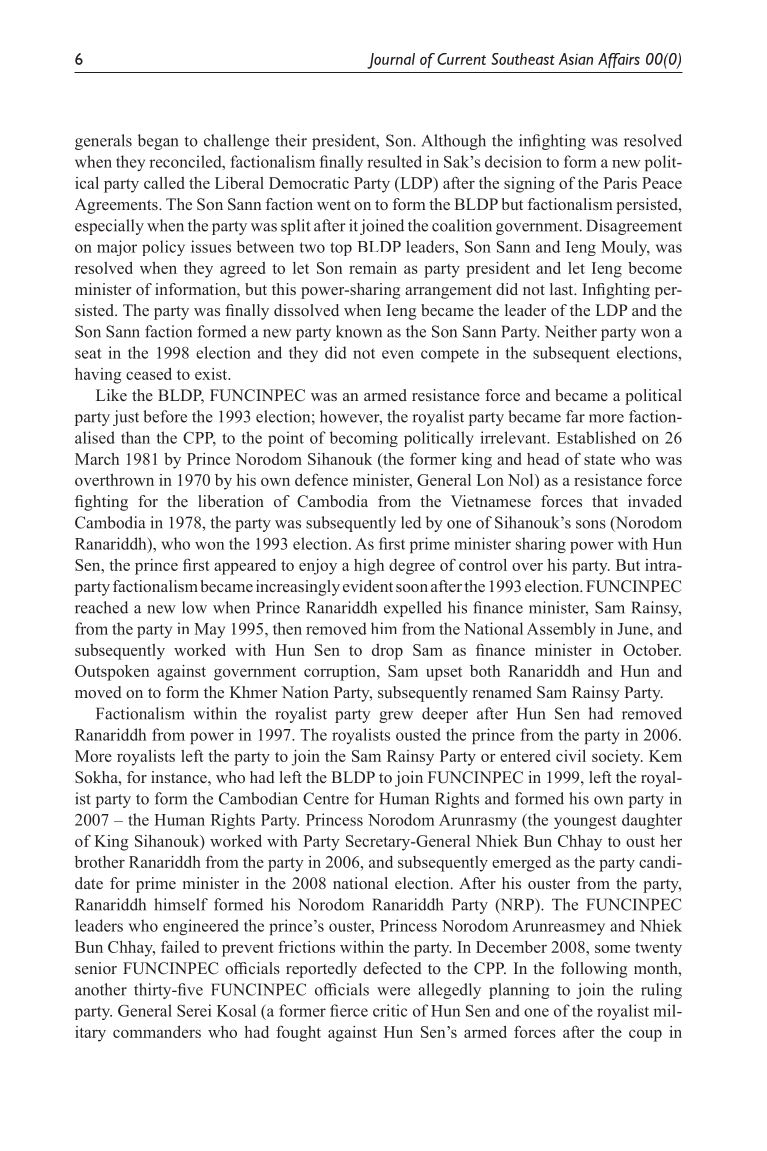  What do you see at coordinates (359, 331) in the image?
I see `known` at bounding box center [359, 331].
